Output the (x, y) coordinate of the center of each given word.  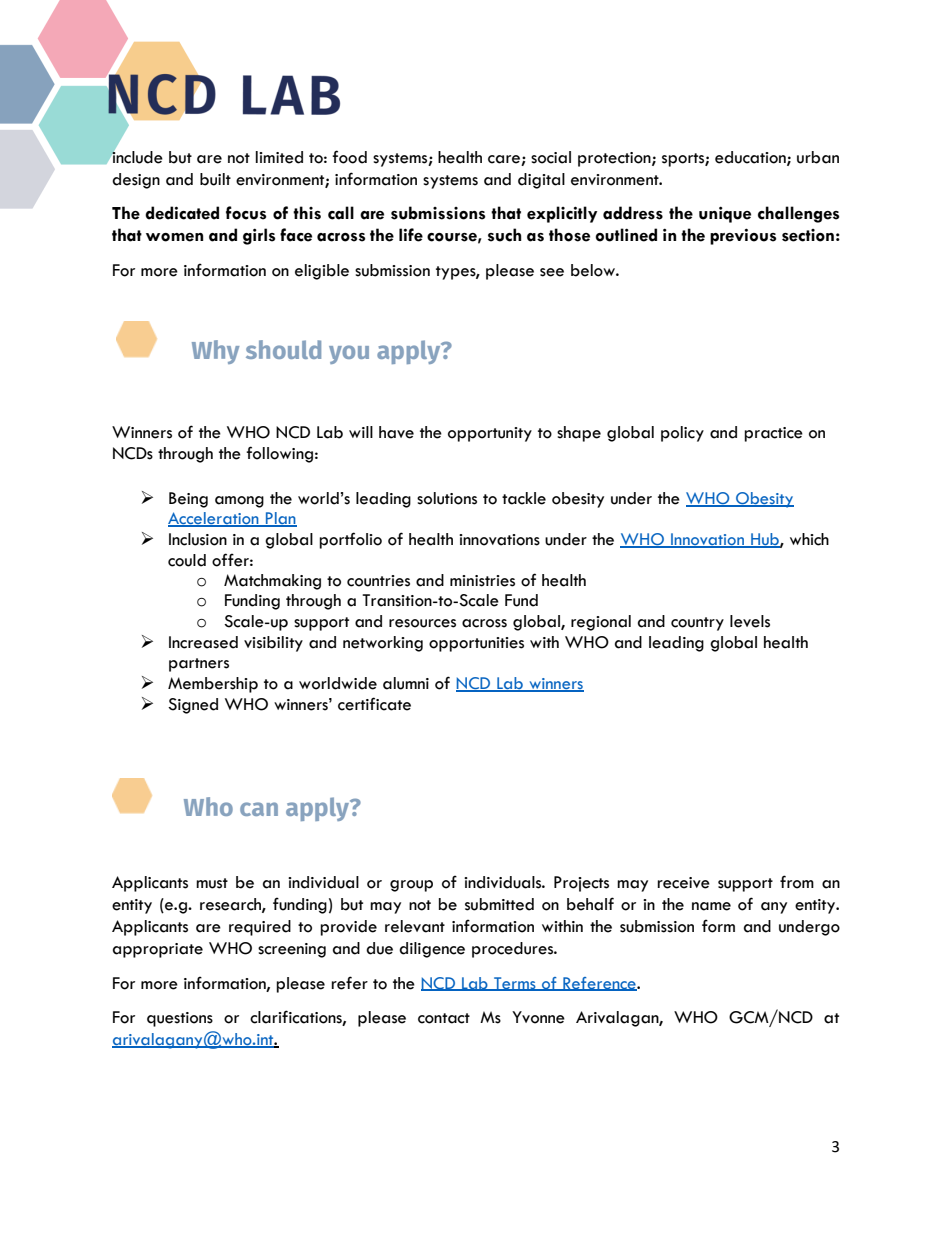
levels (750, 621)
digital (541, 181)
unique (725, 214)
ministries (482, 581)
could (187, 560)
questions (180, 1019)
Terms (515, 984)
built (215, 179)
